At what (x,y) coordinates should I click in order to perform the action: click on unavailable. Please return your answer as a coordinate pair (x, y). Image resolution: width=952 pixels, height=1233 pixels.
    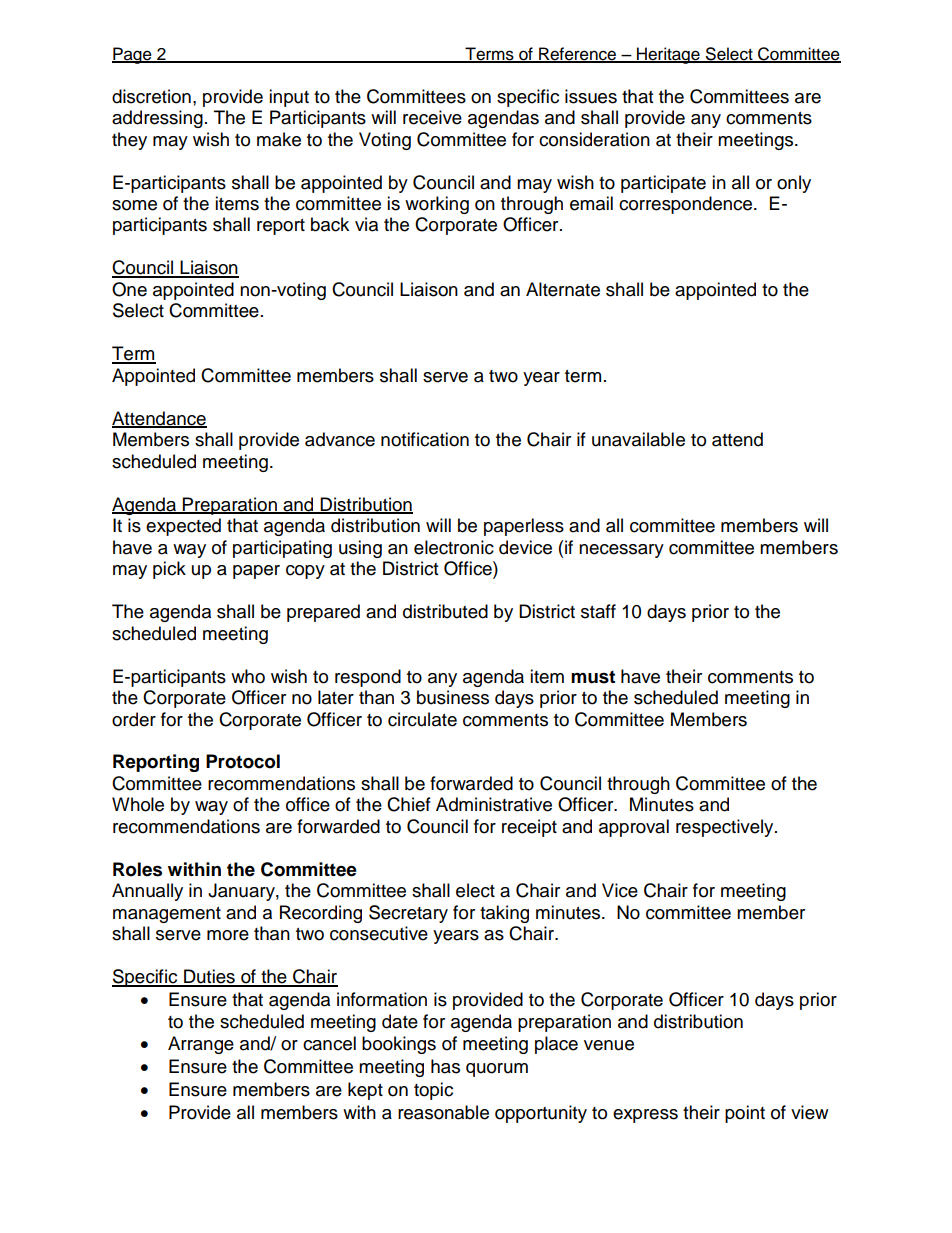
    Looking at the image, I should click on (638, 439).
